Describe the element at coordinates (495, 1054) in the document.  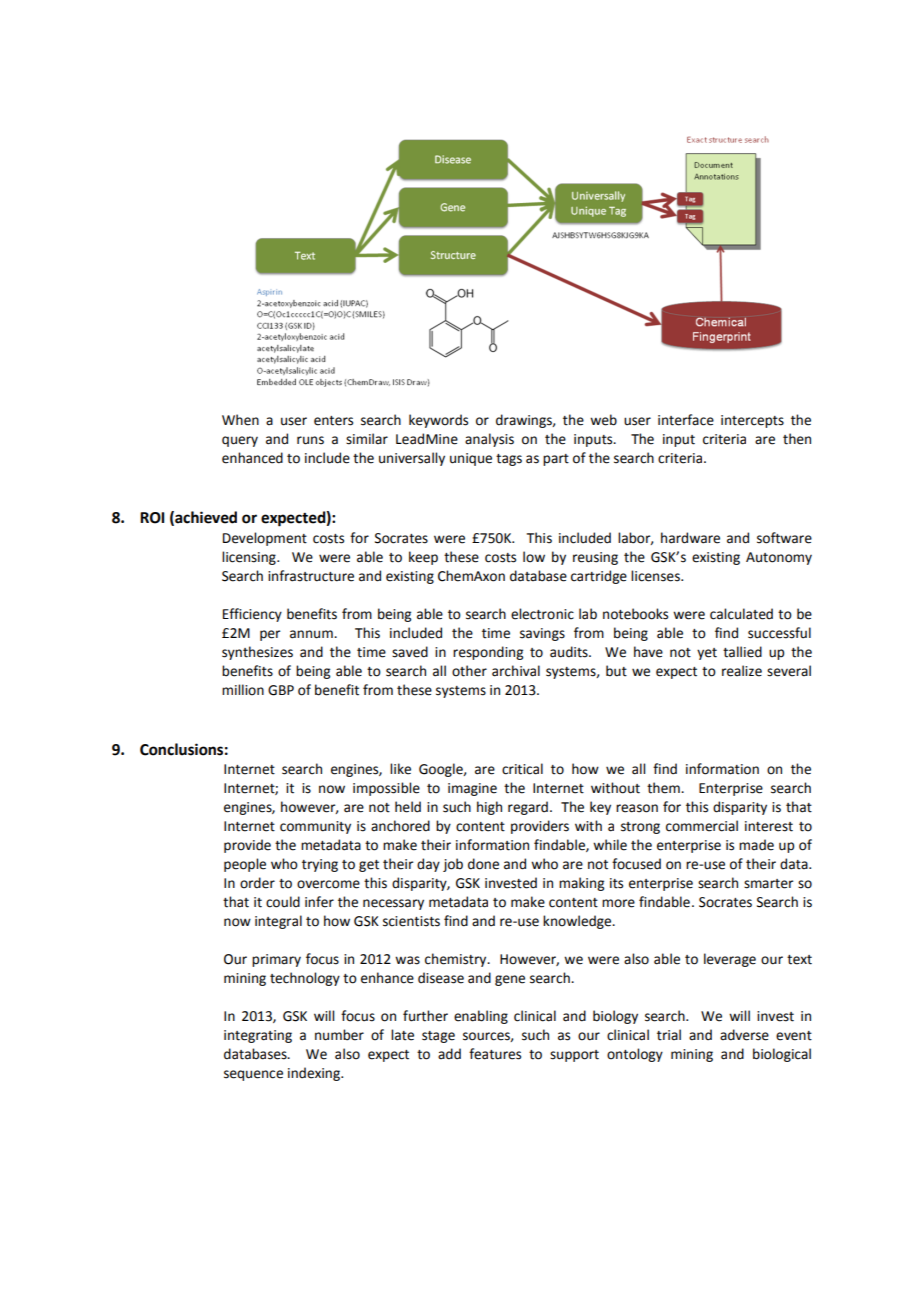
I see `features` at that location.
